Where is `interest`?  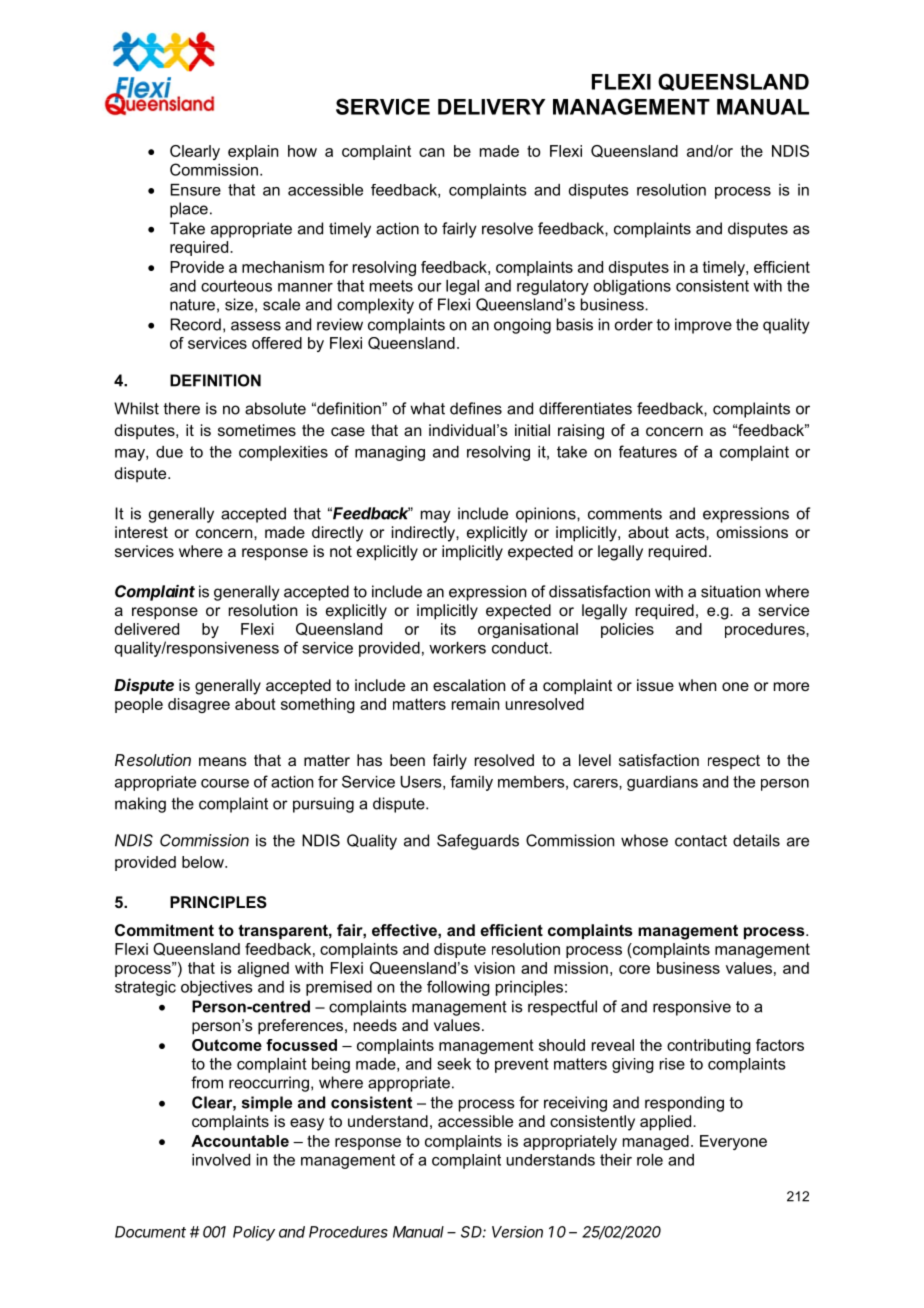
interest is located at coordinates (141, 532).
